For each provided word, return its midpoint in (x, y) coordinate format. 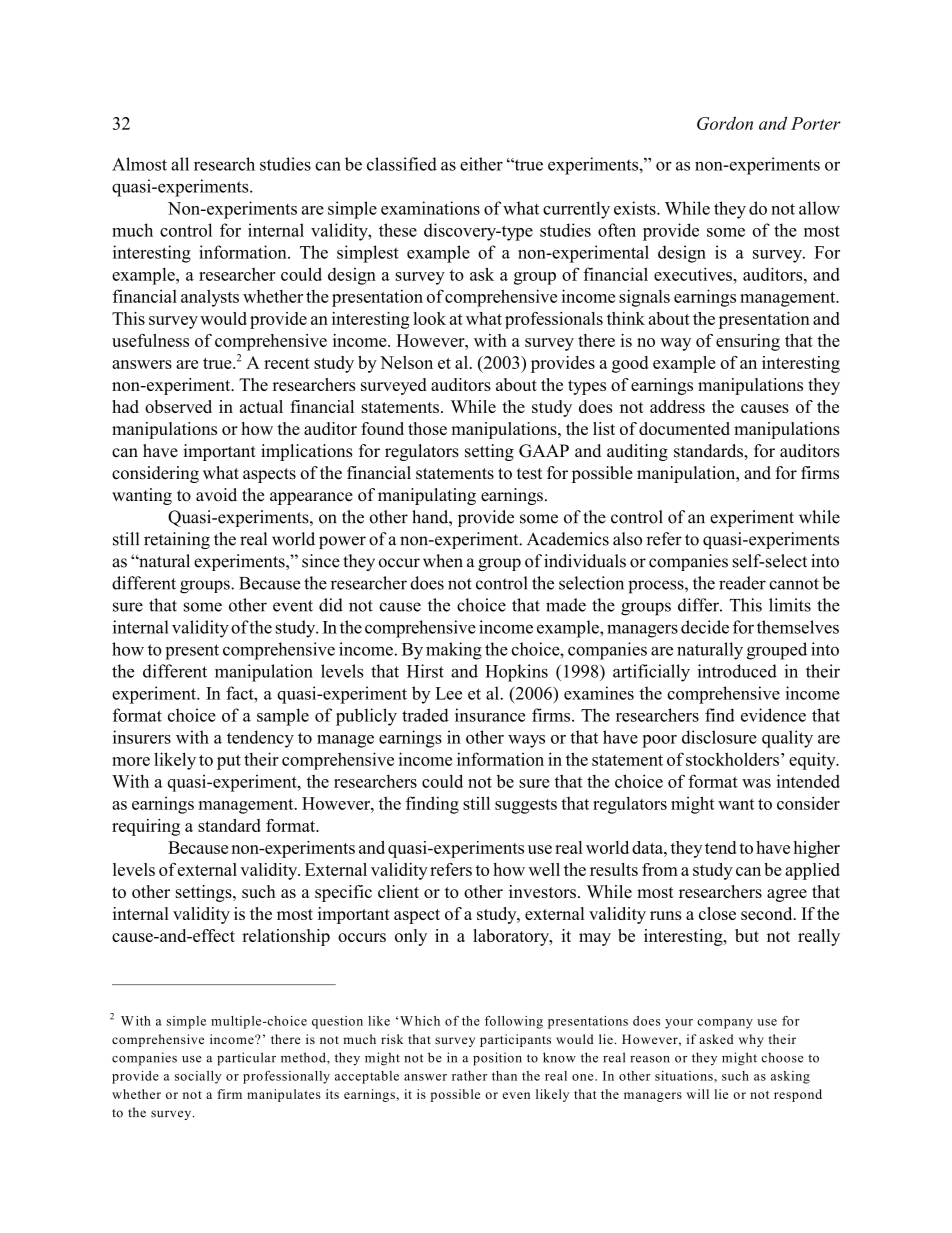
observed (178, 406)
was (756, 783)
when (443, 561)
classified (402, 164)
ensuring (748, 342)
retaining (177, 540)
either (481, 164)
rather (469, 1076)
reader (742, 583)
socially (198, 1077)
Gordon (725, 123)
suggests (526, 806)
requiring (146, 827)
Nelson (406, 362)
